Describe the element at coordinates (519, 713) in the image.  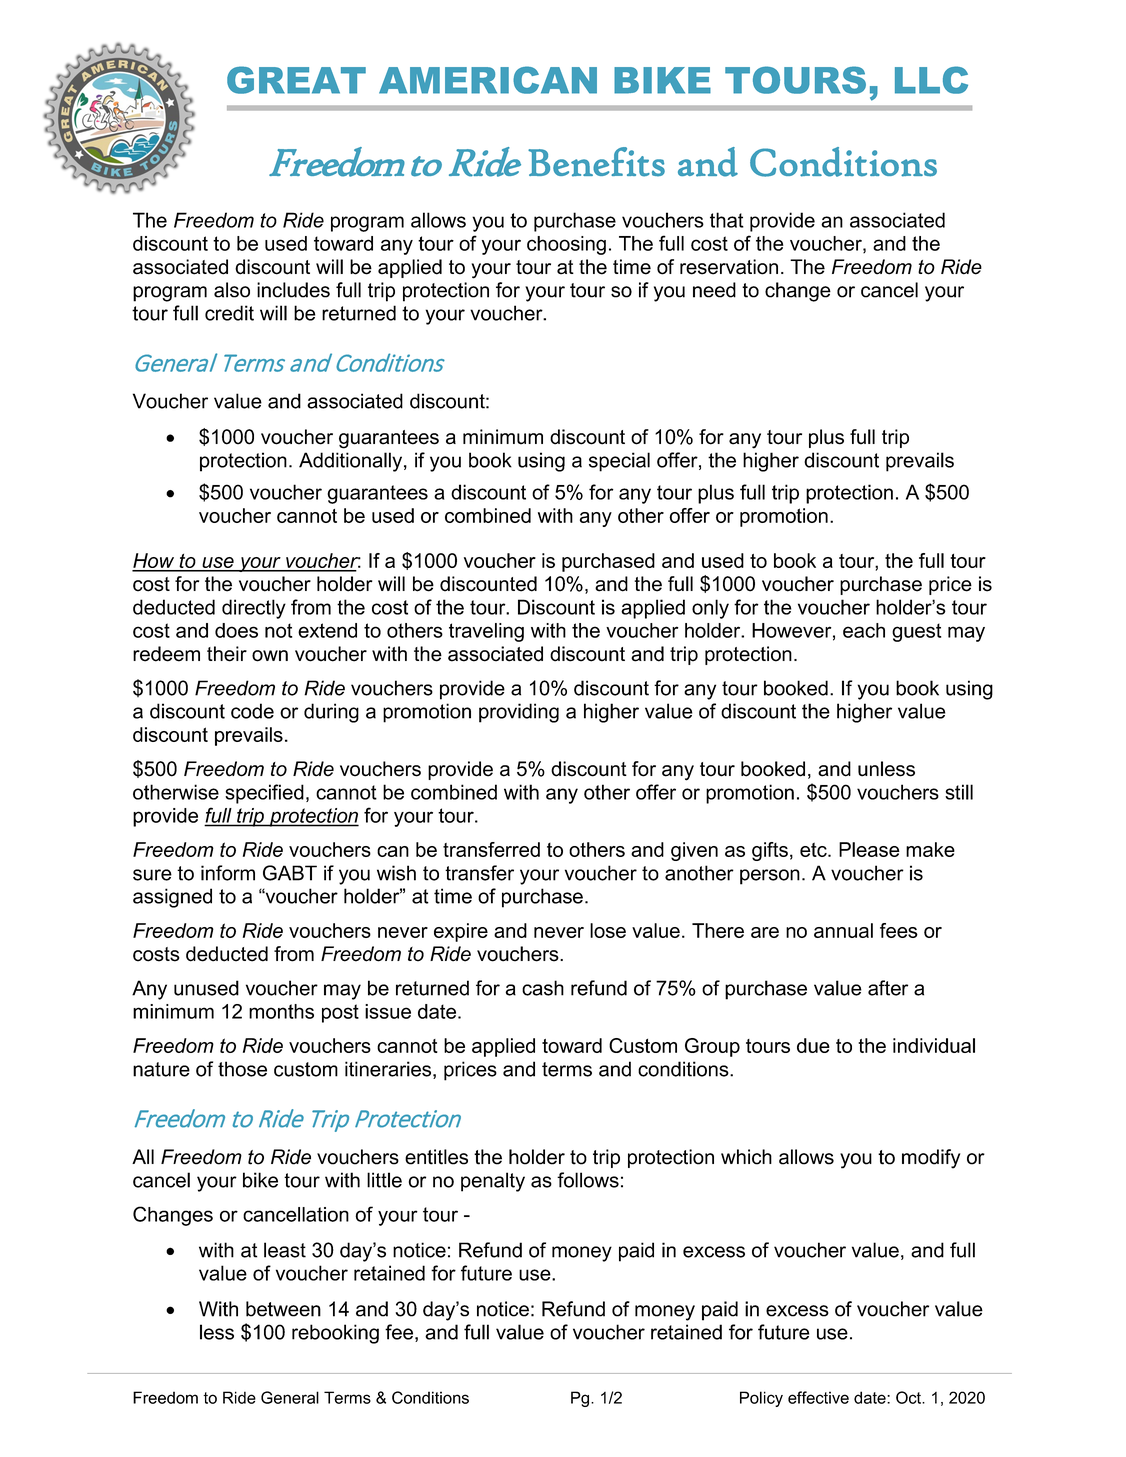
I see `providing` at that location.
